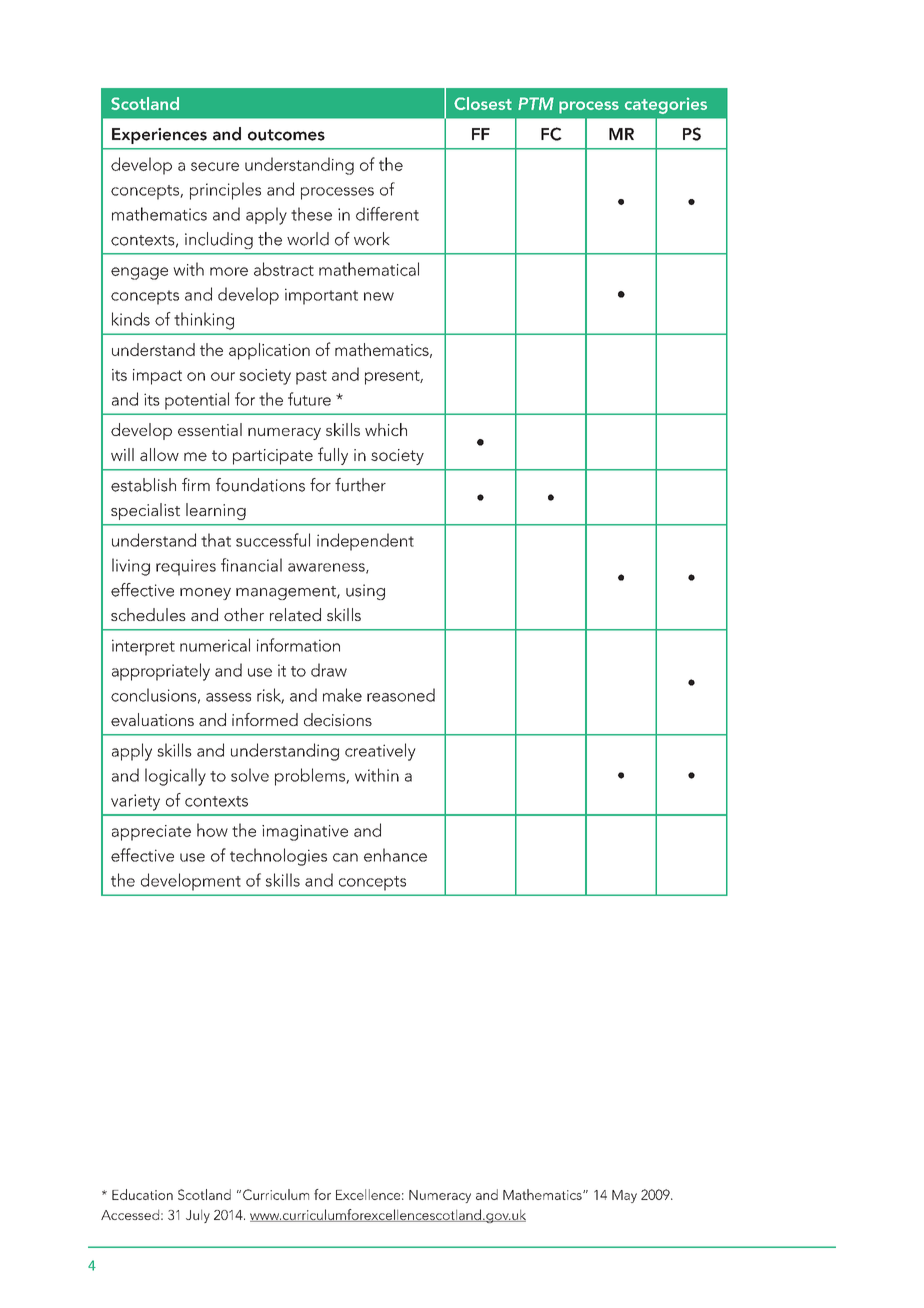 The width and height of the screenshot is (924, 1308). What do you see at coordinates (198, 1216) in the screenshot?
I see `July` at bounding box center [198, 1216].
